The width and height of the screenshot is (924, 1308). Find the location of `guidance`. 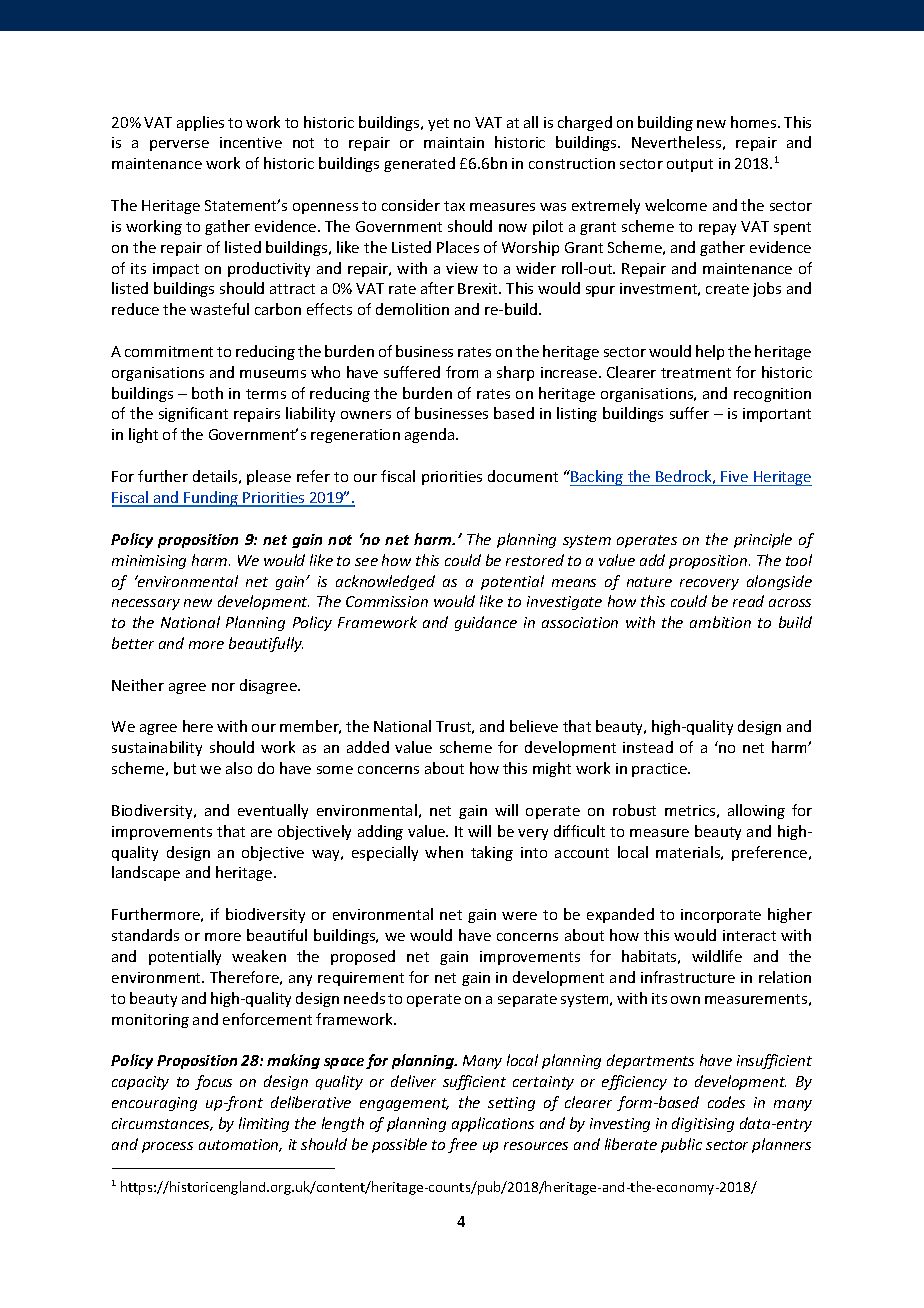

guidance is located at coordinates (486, 623).
